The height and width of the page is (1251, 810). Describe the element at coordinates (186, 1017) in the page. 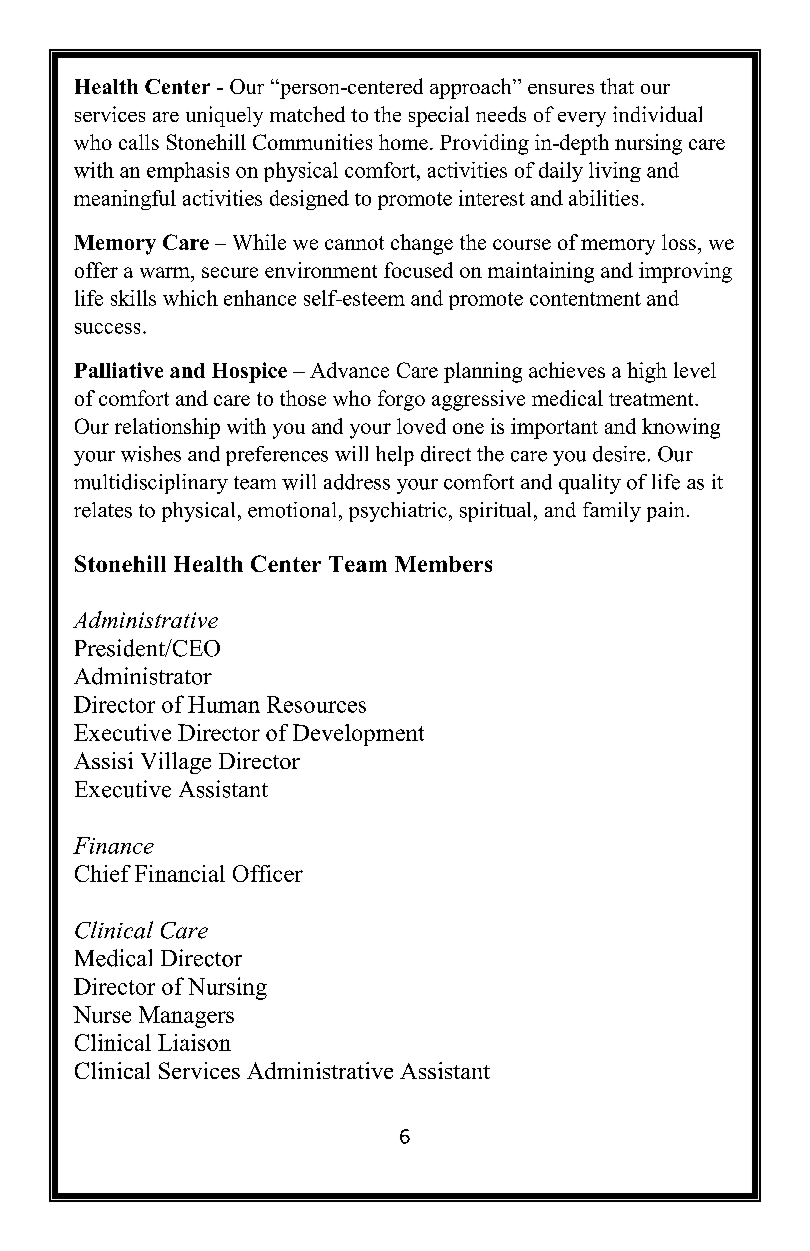

I see `Managers` at that location.
